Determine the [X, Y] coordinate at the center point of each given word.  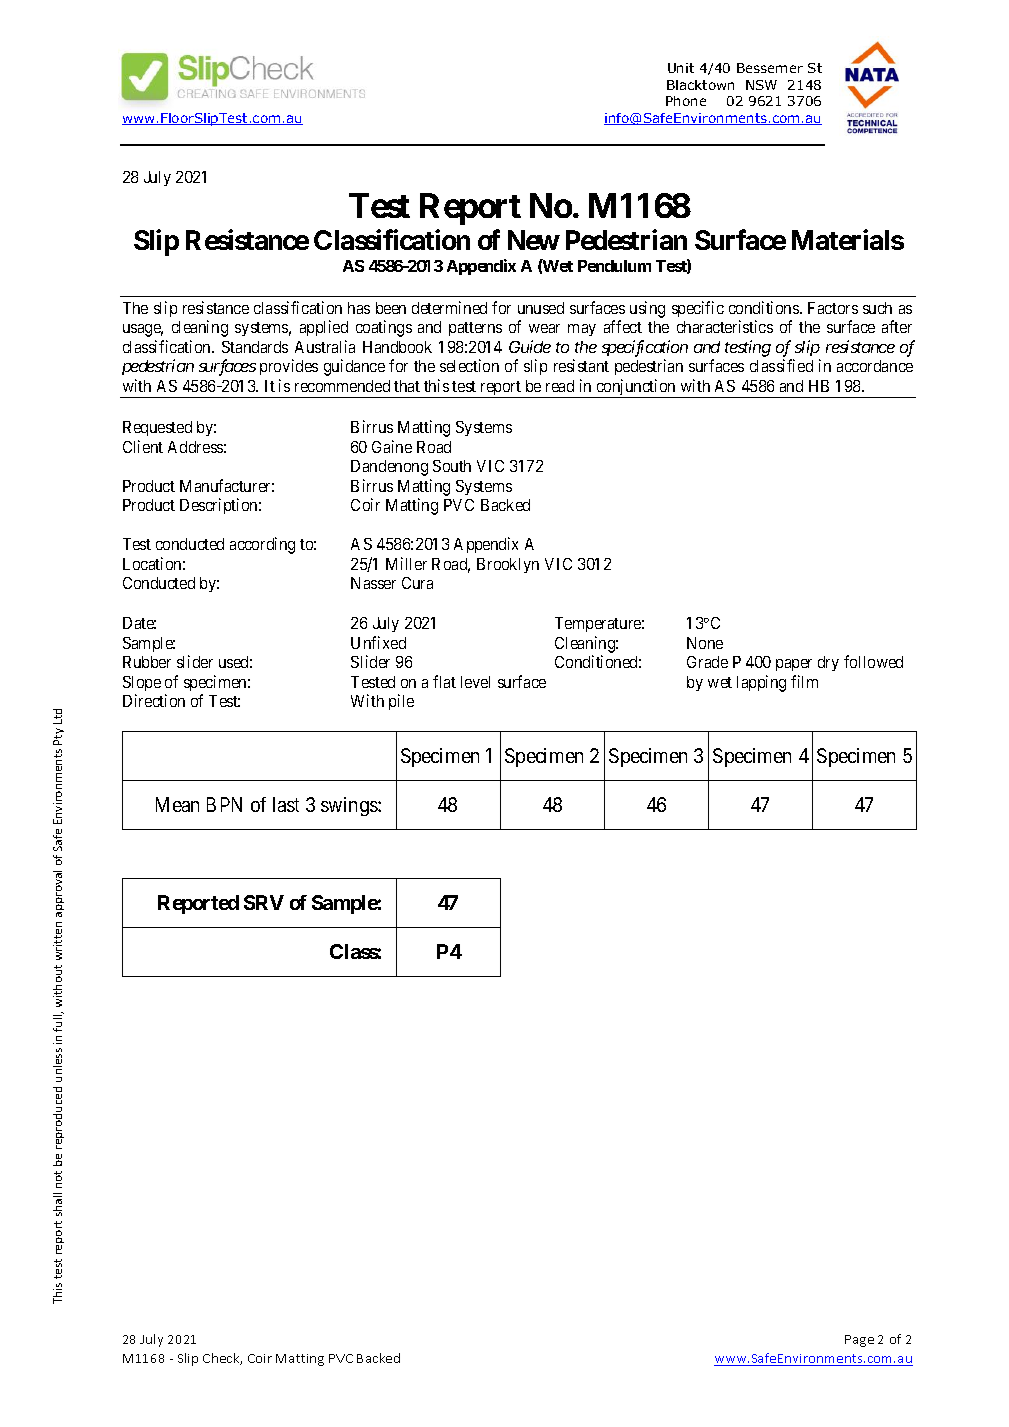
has [359, 308]
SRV [264, 902]
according [262, 545]
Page [859, 1341]
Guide [530, 346]
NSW [761, 85]
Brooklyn [508, 565]
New [534, 240]
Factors [833, 308]
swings [350, 806]
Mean [177, 804]
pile [401, 702]
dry [828, 663]
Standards [255, 347]
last [286, 804]
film [804, 681]
